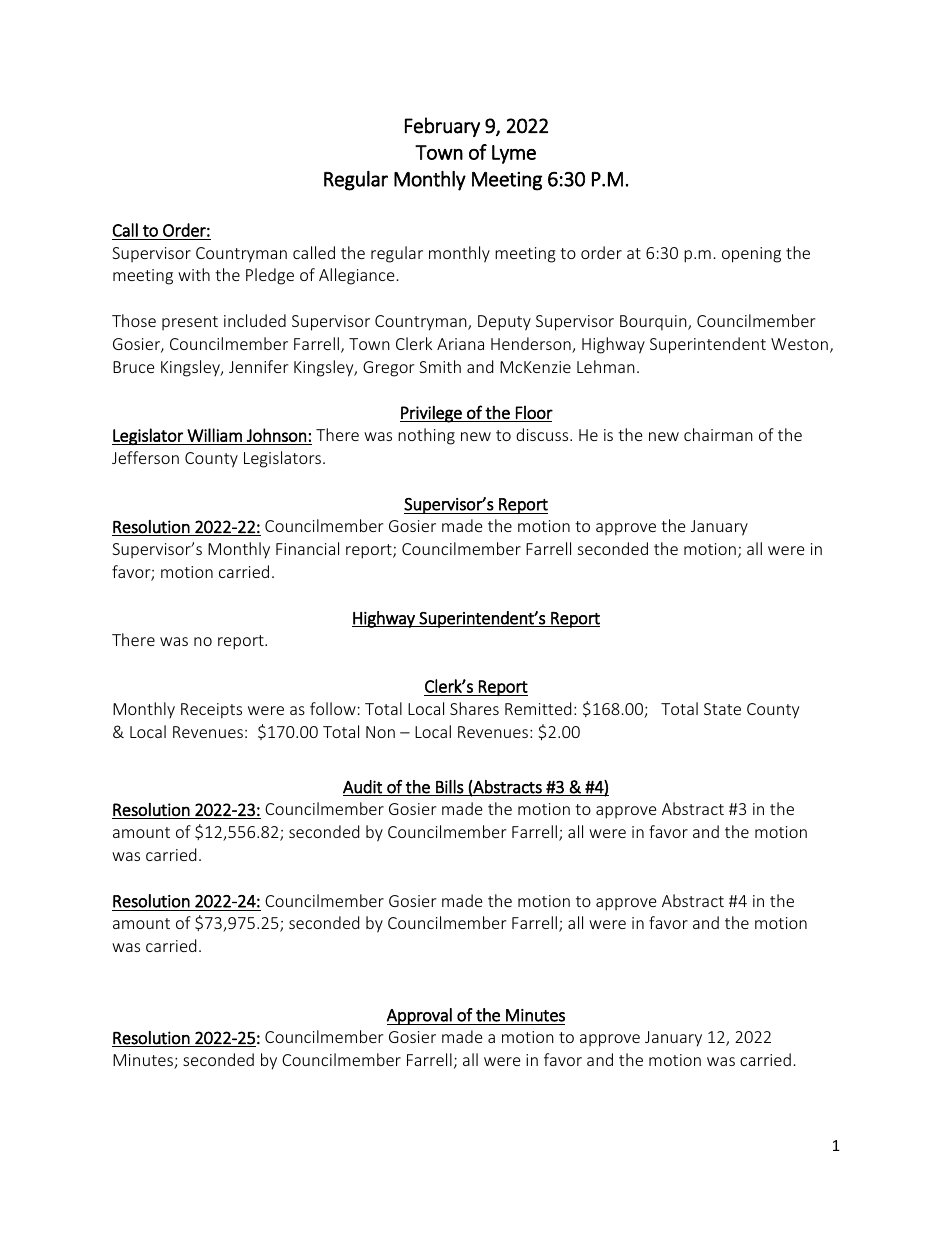  I want to click on Financial, so click(307, 548).
